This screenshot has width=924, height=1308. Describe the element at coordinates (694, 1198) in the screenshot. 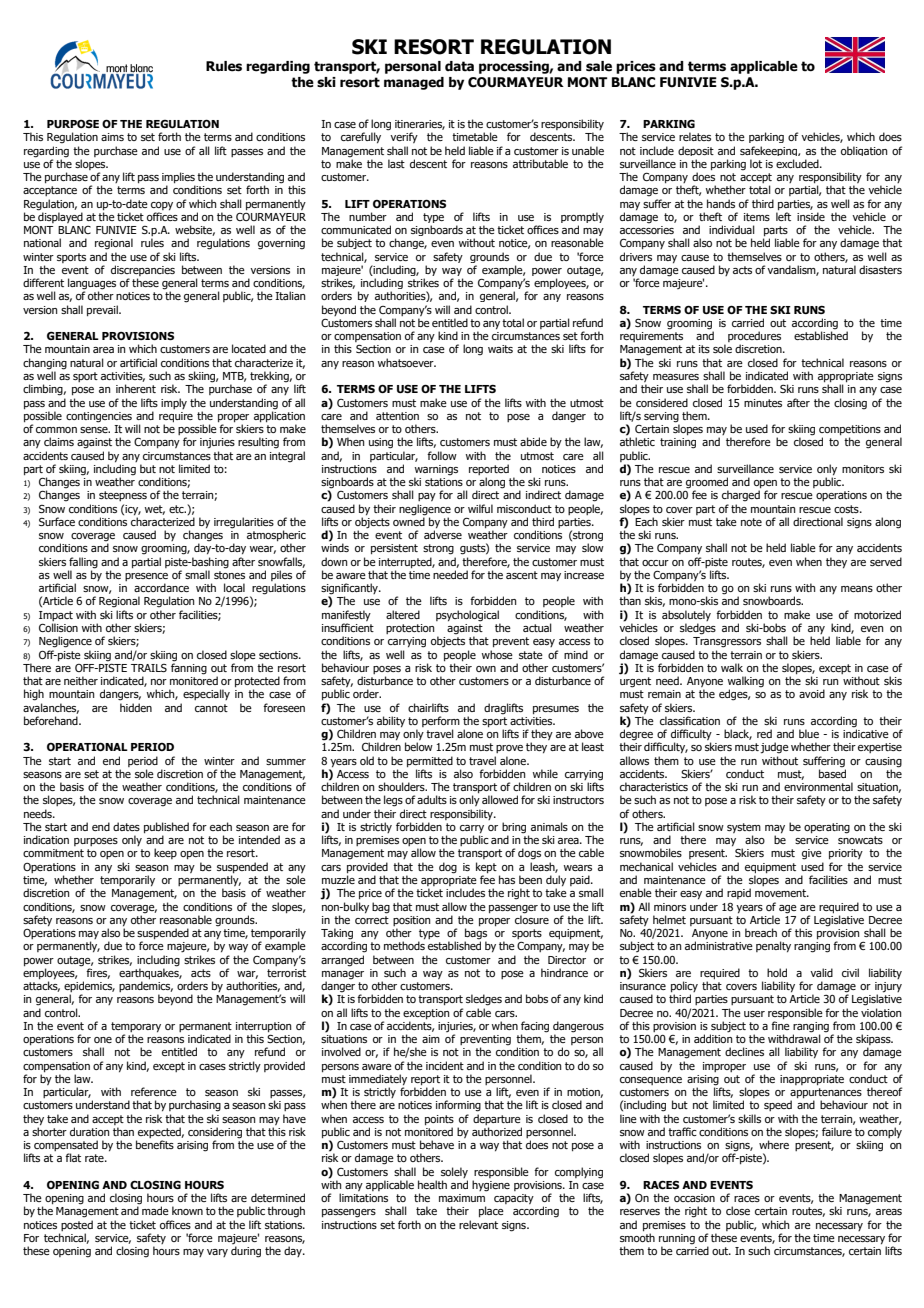

I see `occasion` at that location.
